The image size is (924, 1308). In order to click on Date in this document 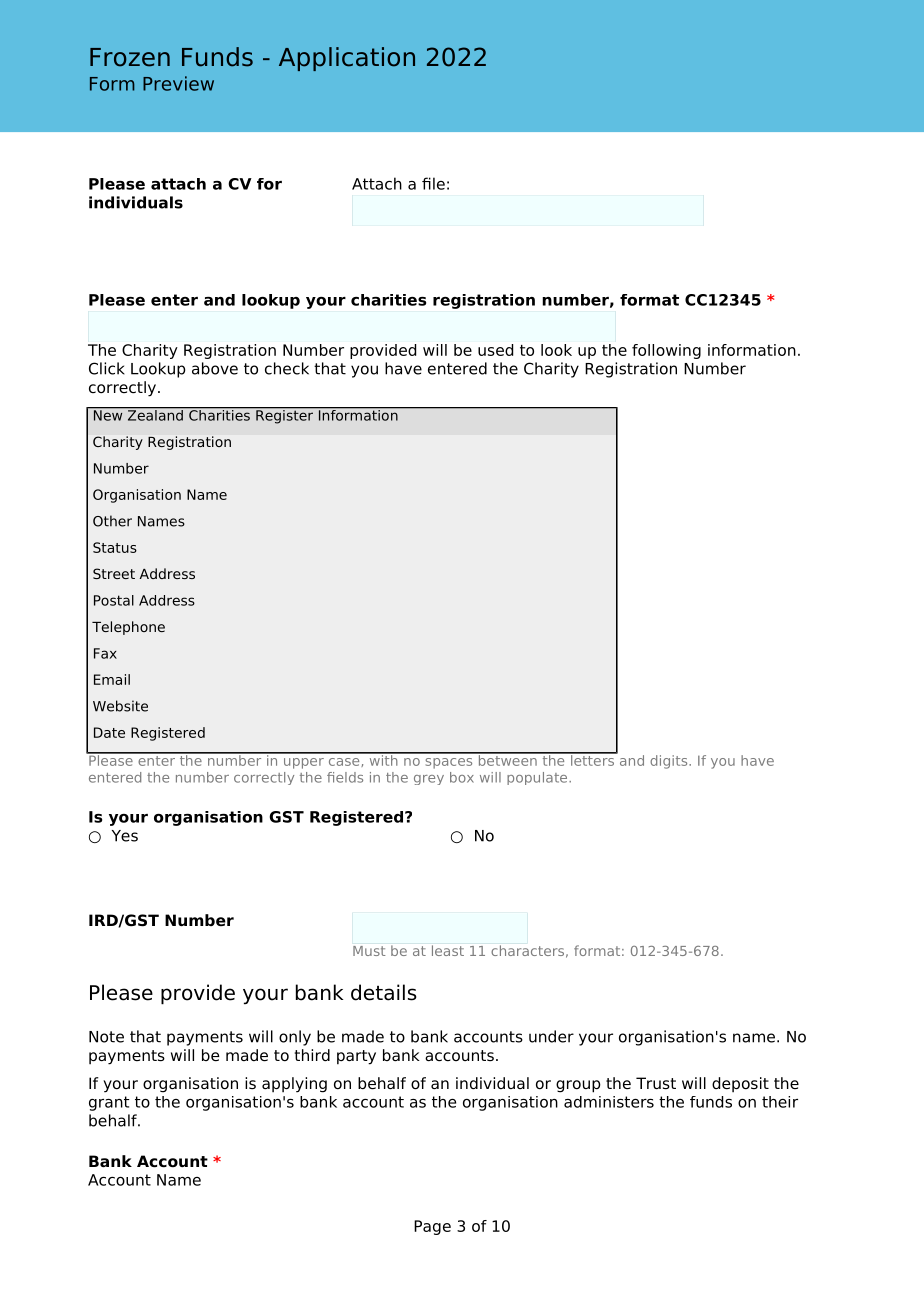, I will do `click(109, 732)`.
